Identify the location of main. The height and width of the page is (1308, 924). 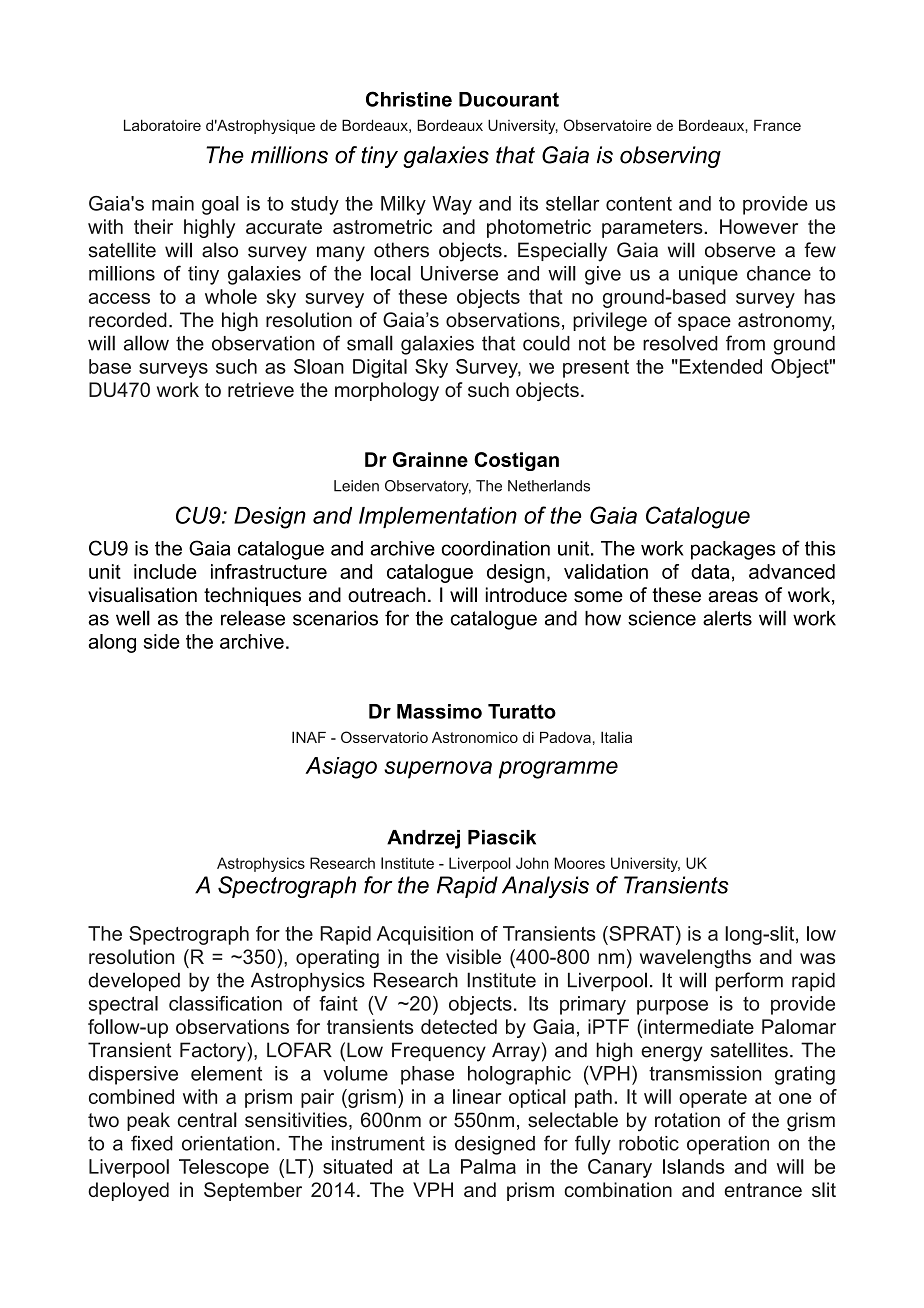
(173, 203).
